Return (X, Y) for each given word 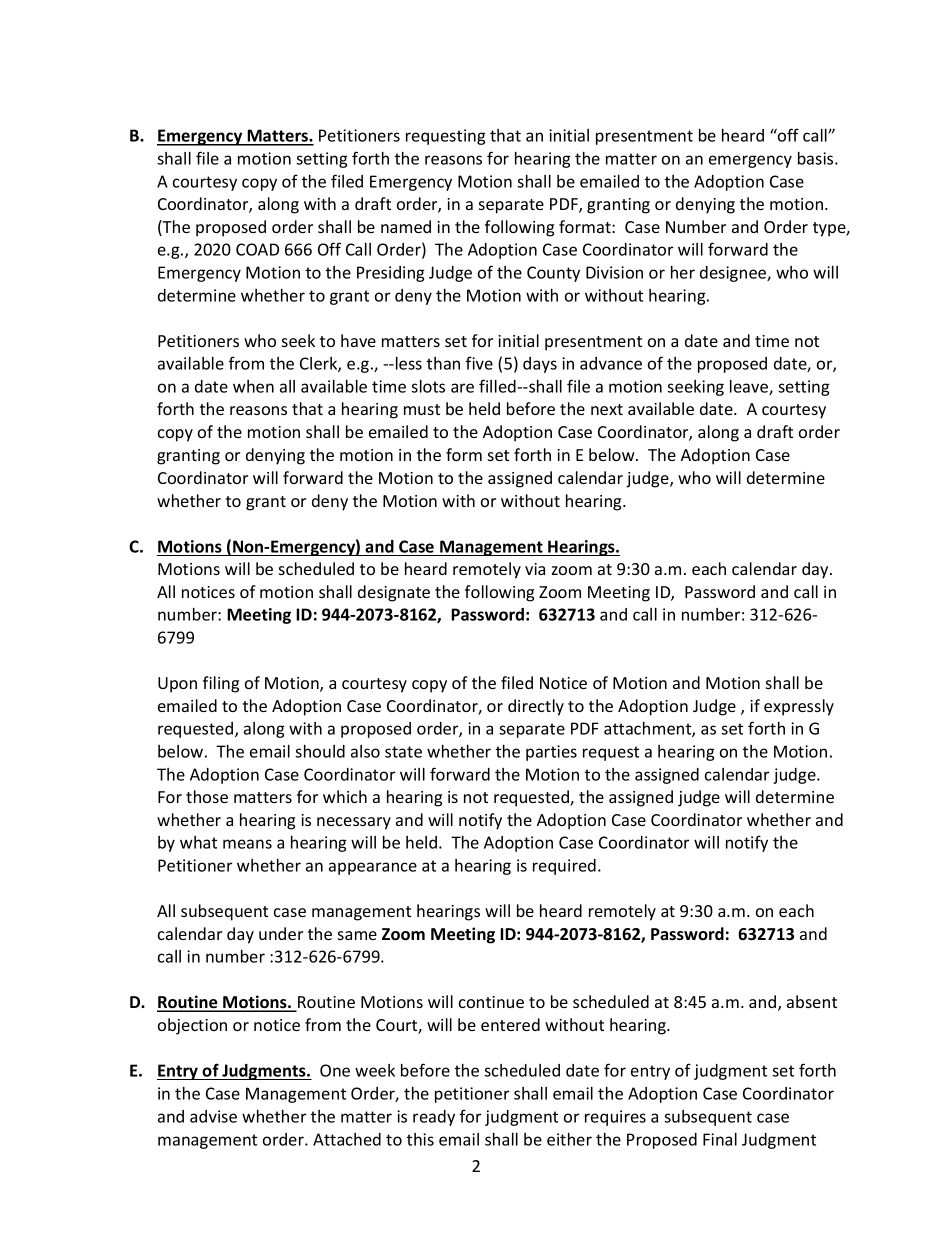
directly (536, 707)
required (564, 867)
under (281, 933)
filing (221, 684)
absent (812, 1001)
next (607, 409)
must (422, 409)
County (553, 274)
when (253, 386)
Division (614, 272)
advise (213, 1116)
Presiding (391, 274)
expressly (799, 707)
